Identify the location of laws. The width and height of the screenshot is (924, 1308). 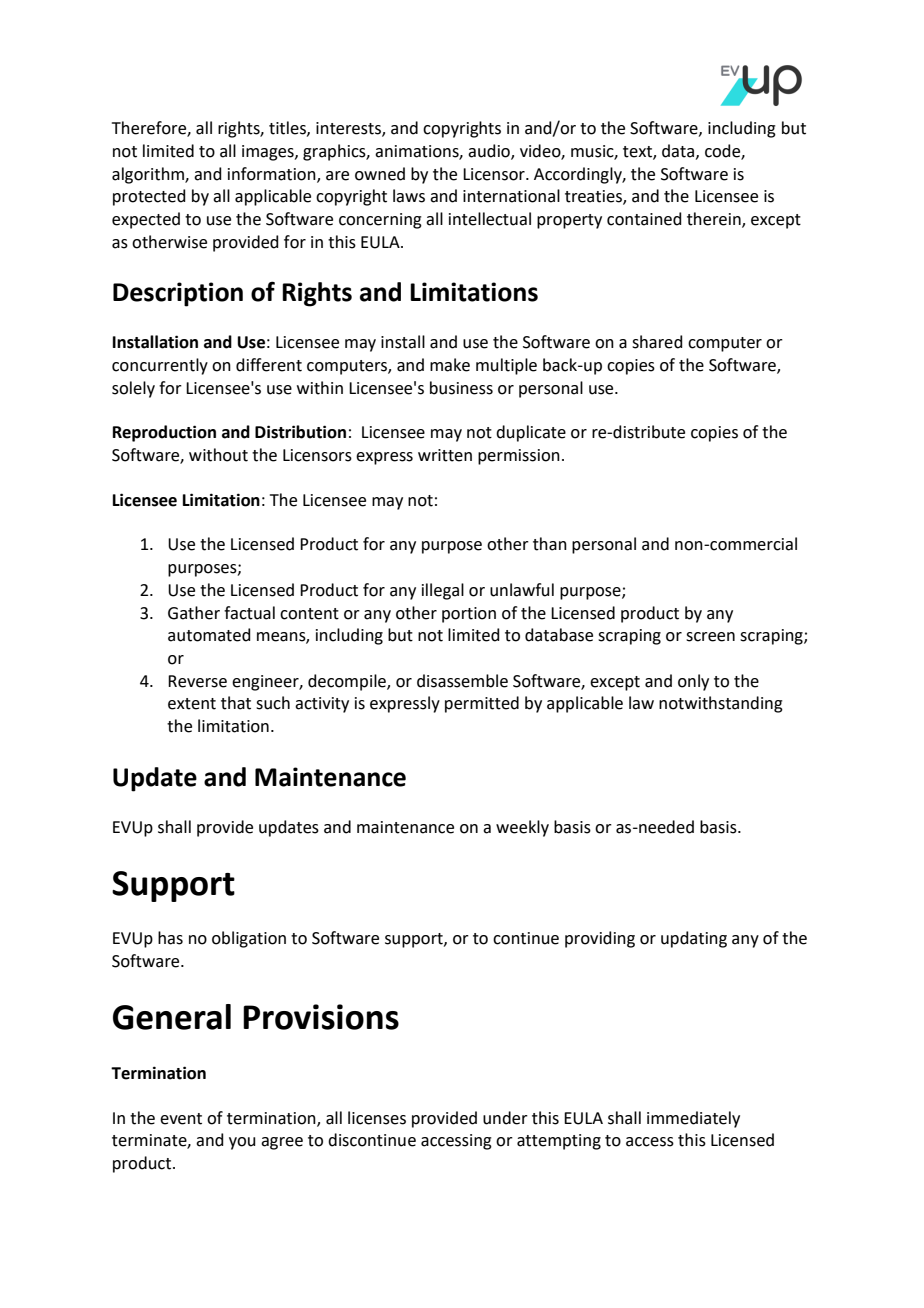
(409, 196).
